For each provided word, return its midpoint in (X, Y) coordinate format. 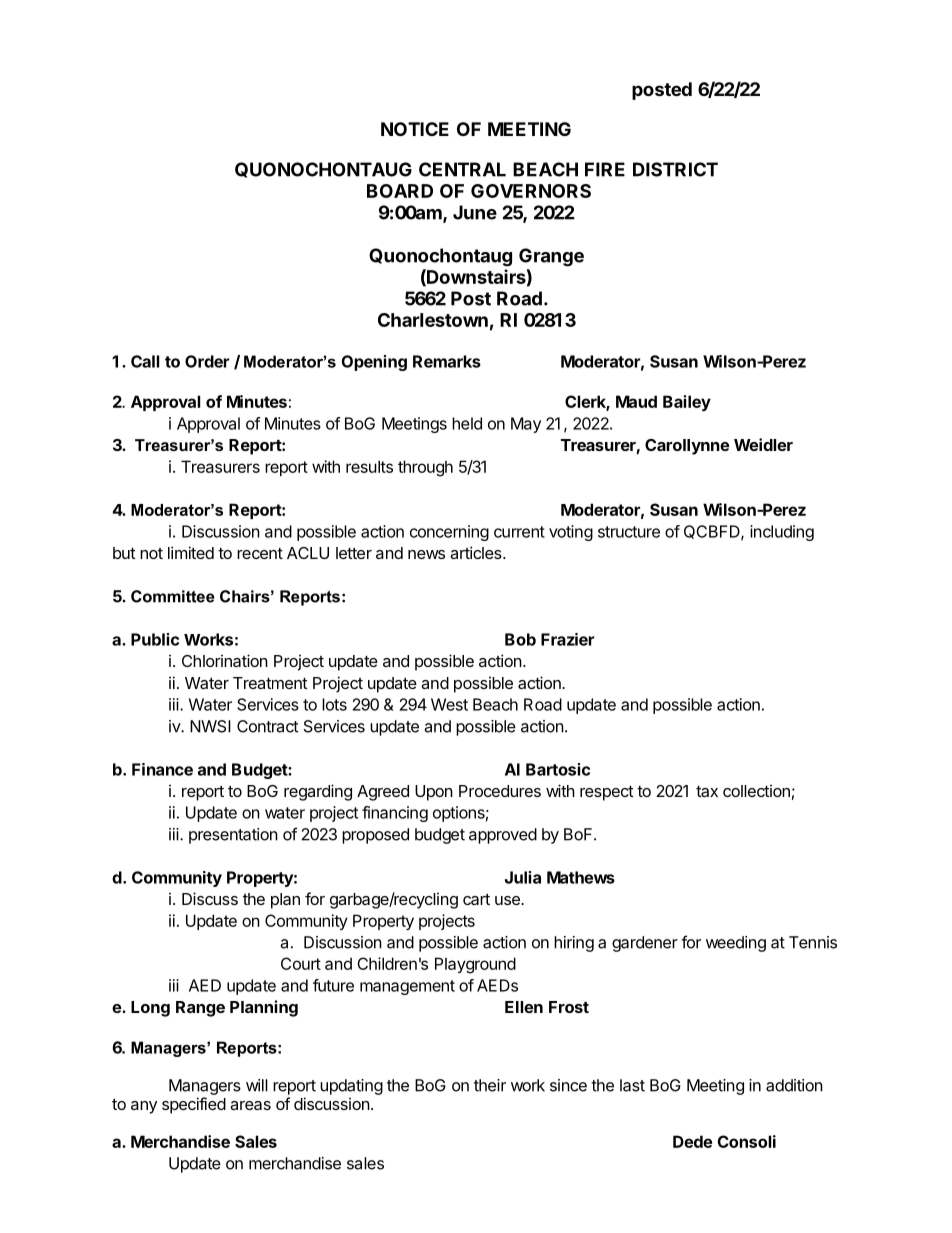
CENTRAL (462, 169)
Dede (692, 1141)
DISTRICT (675, 169)
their (490, 1085)
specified (194, 1105)
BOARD (400, 191)
